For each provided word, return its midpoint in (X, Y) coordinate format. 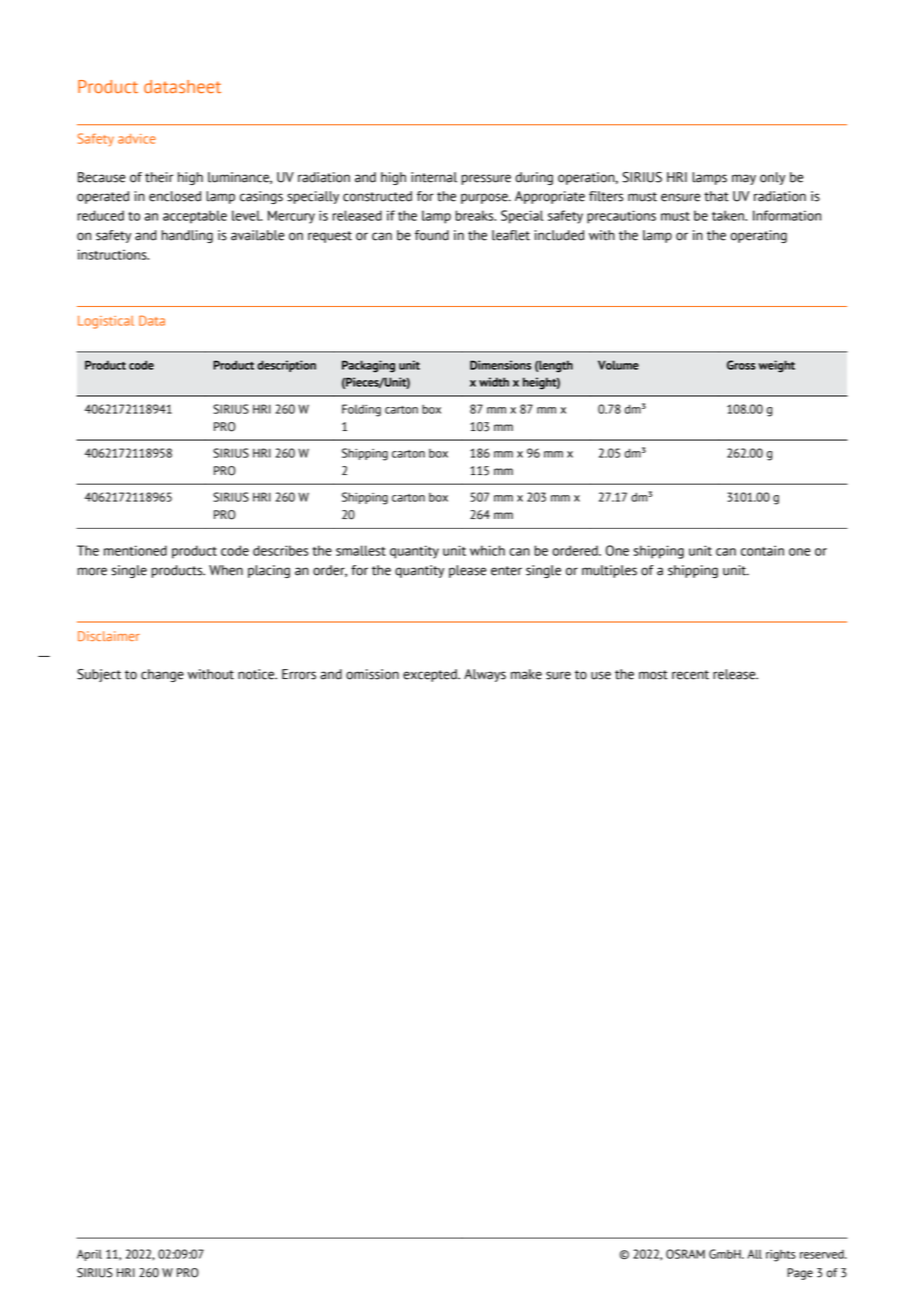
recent (690, 675)
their (159, 177)
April (89, 1255)
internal (434, 177)
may (744, 179)
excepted (431, 675)
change (162, 675)
